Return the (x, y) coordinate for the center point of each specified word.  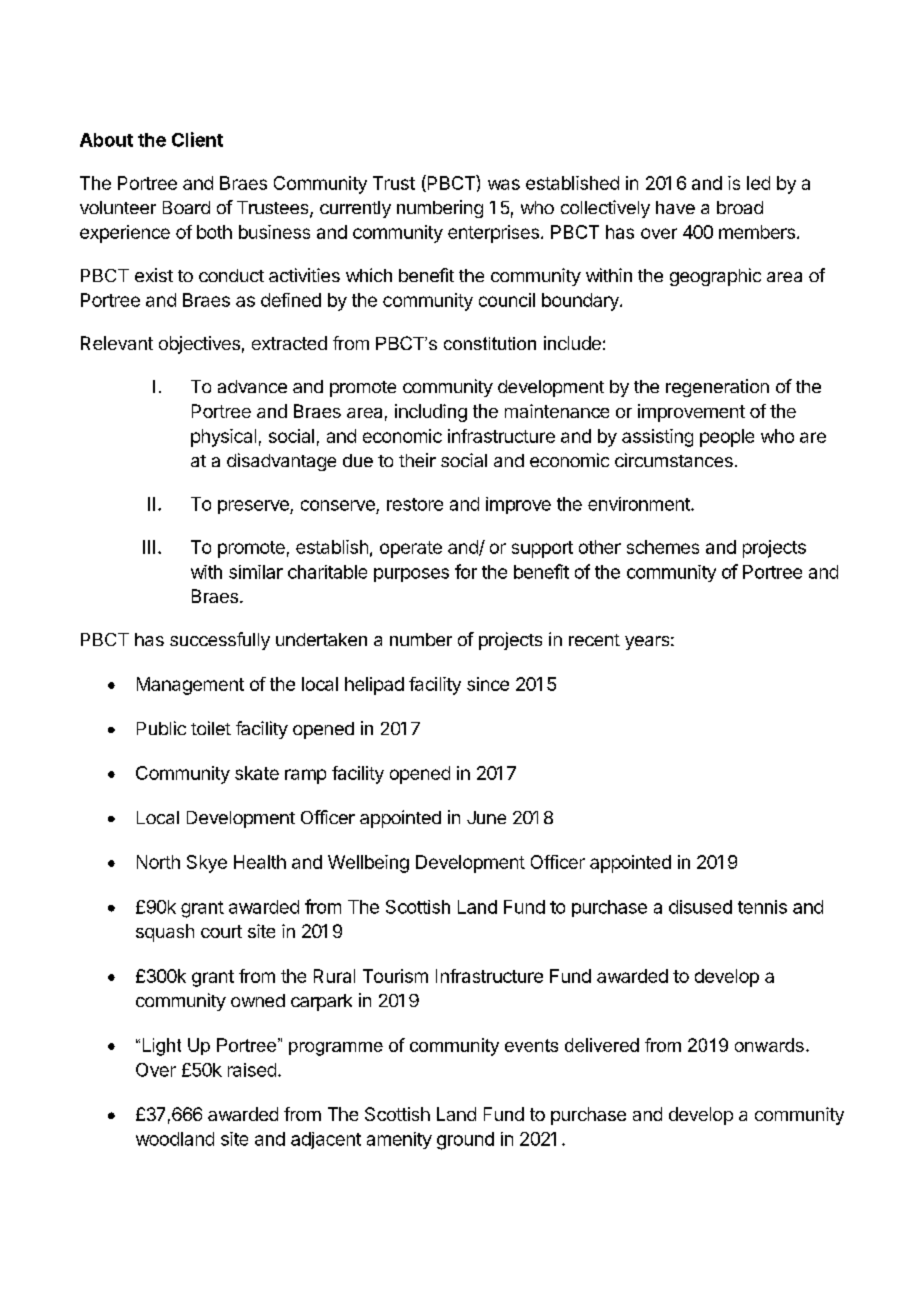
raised (252, 1070)
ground (465, 1141)
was (504, 184)
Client (197, 139)
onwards (769, 1045)
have (675, 207)
